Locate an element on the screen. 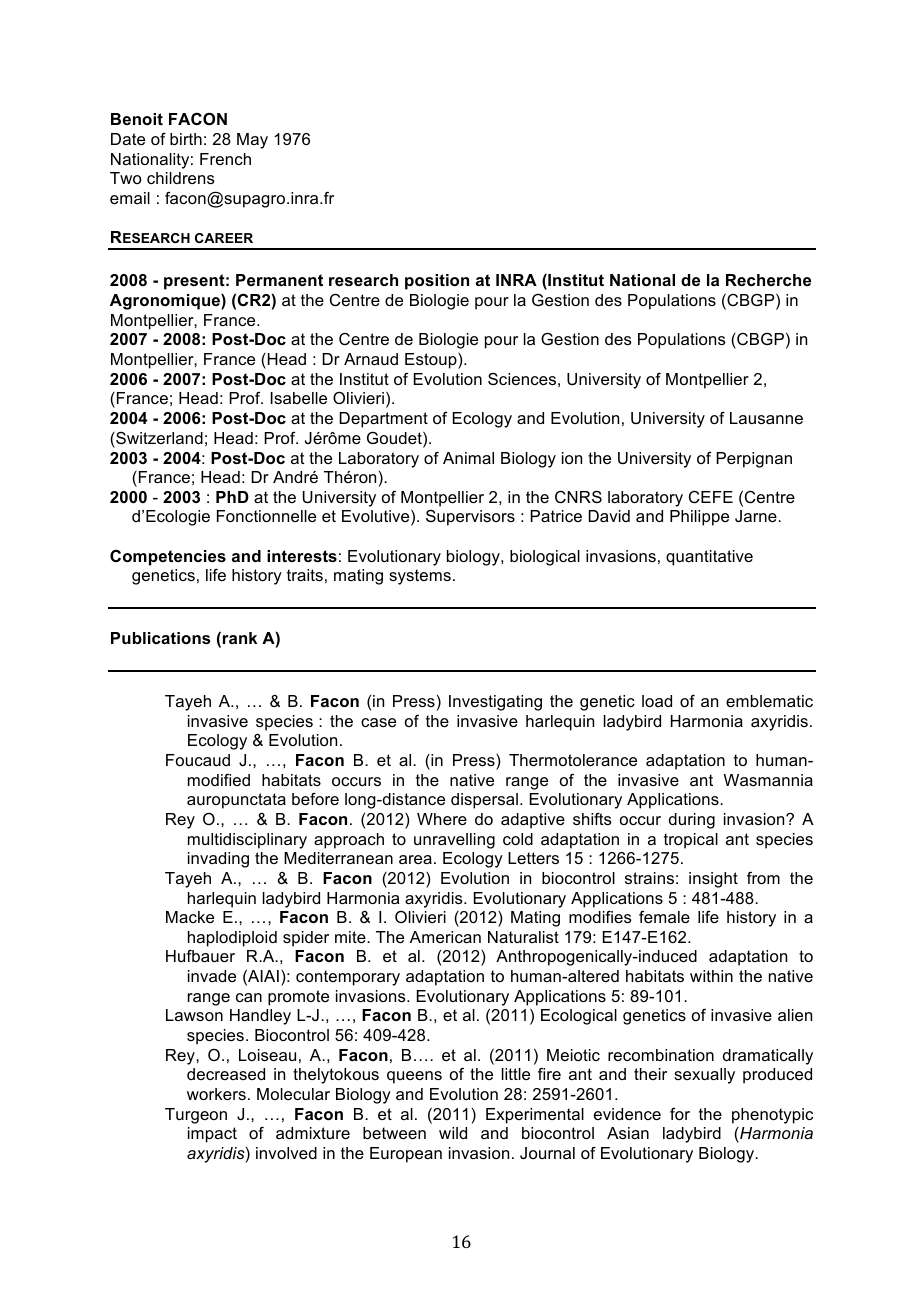 This screenshot has width=924, height=1308. Lausanne is located at coordinates (766, 418).
